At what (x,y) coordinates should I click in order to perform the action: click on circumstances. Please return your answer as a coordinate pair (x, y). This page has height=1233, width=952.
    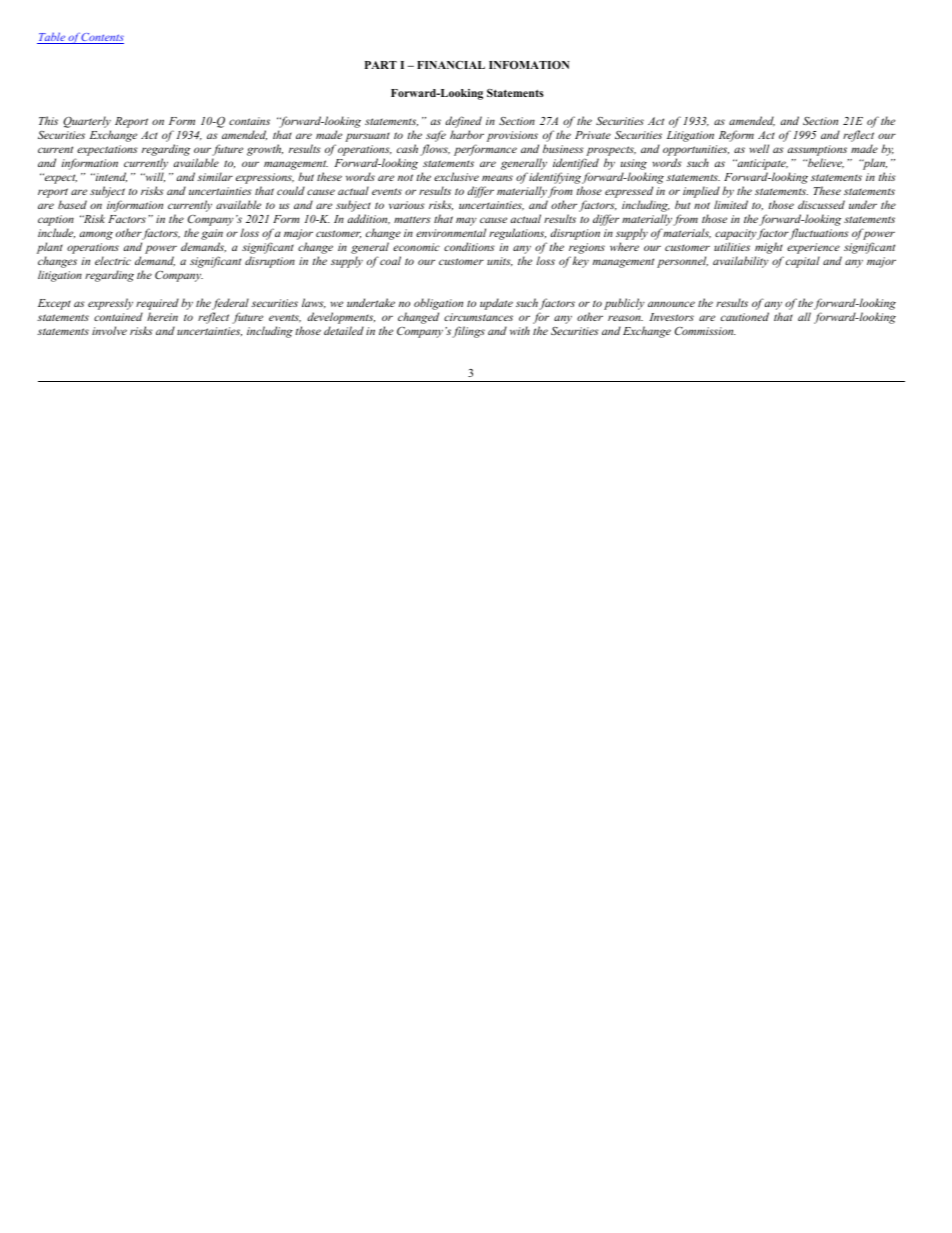
    Looking at the image, I should click on (478, 317).
